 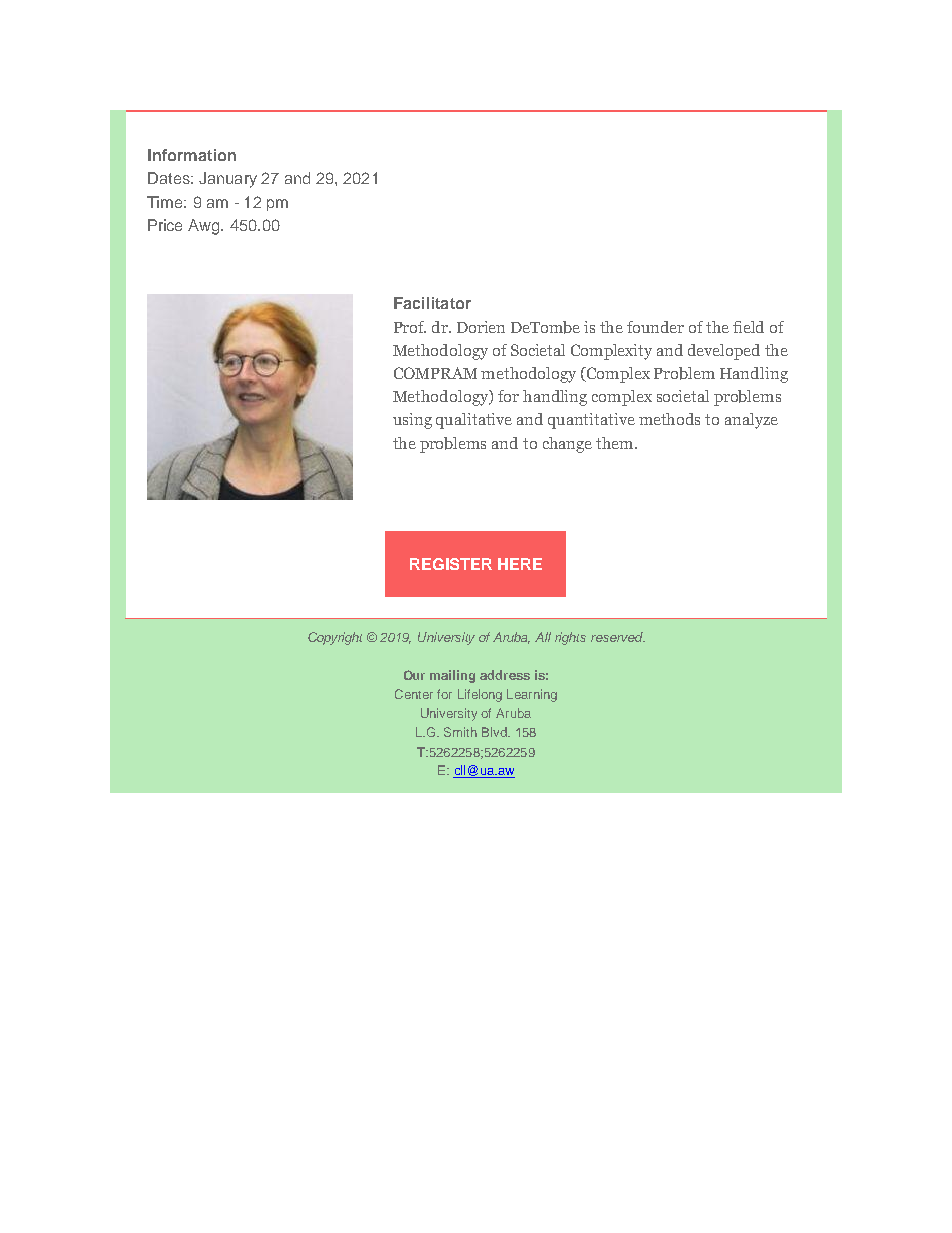 I want to click on Smith, so click(x=460, y=732).
